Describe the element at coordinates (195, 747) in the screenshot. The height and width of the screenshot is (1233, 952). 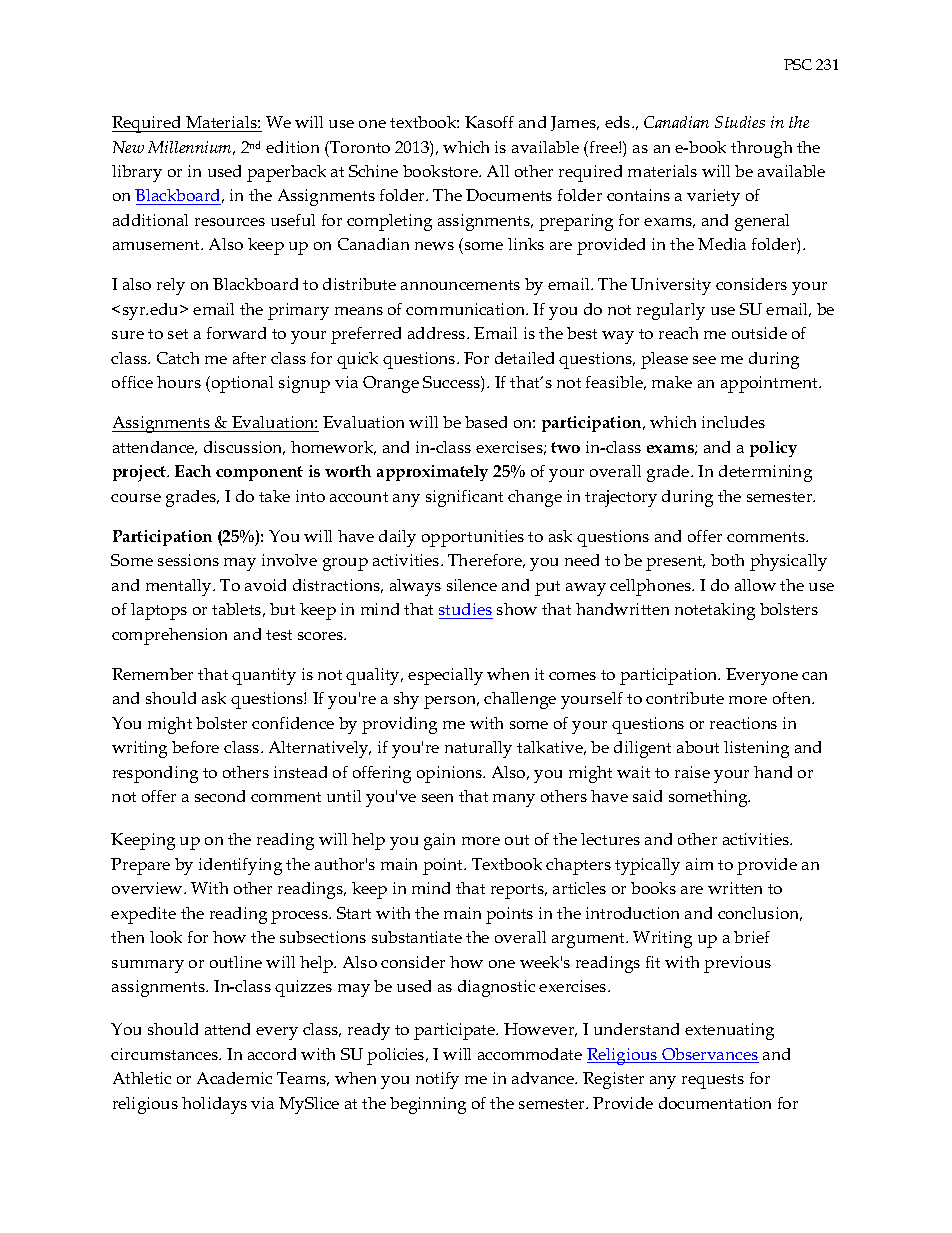
I see `before` at that location.
